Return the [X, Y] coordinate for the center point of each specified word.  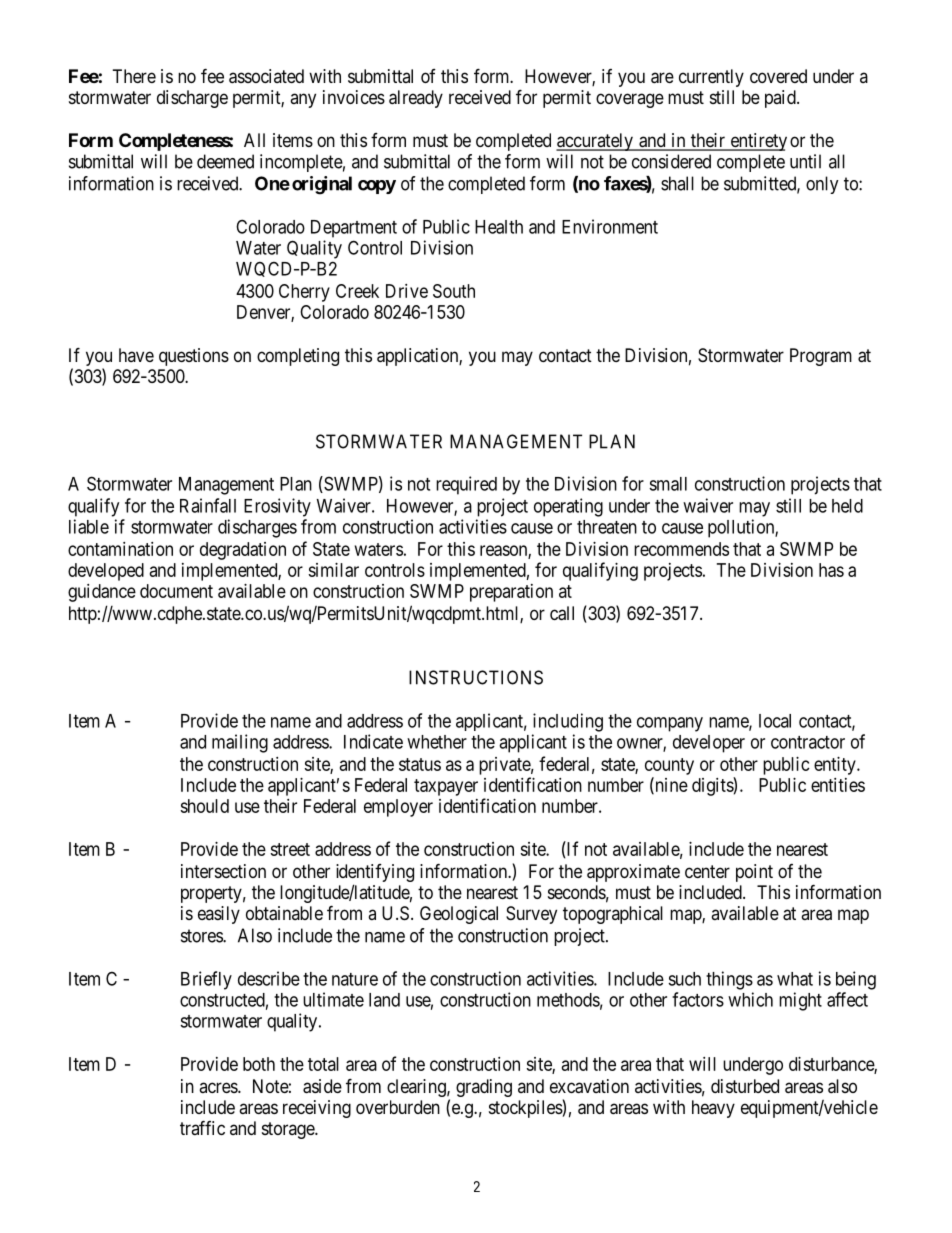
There [134, 76]
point [754, 873]
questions [194, 357]
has [831, 570]
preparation [511, 593]
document [176, 591]
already [416, 99]
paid [781, 99]
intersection [223, 871]
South [454, 291]
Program [821, 357]
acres [219, 1087]
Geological [459, 915]
